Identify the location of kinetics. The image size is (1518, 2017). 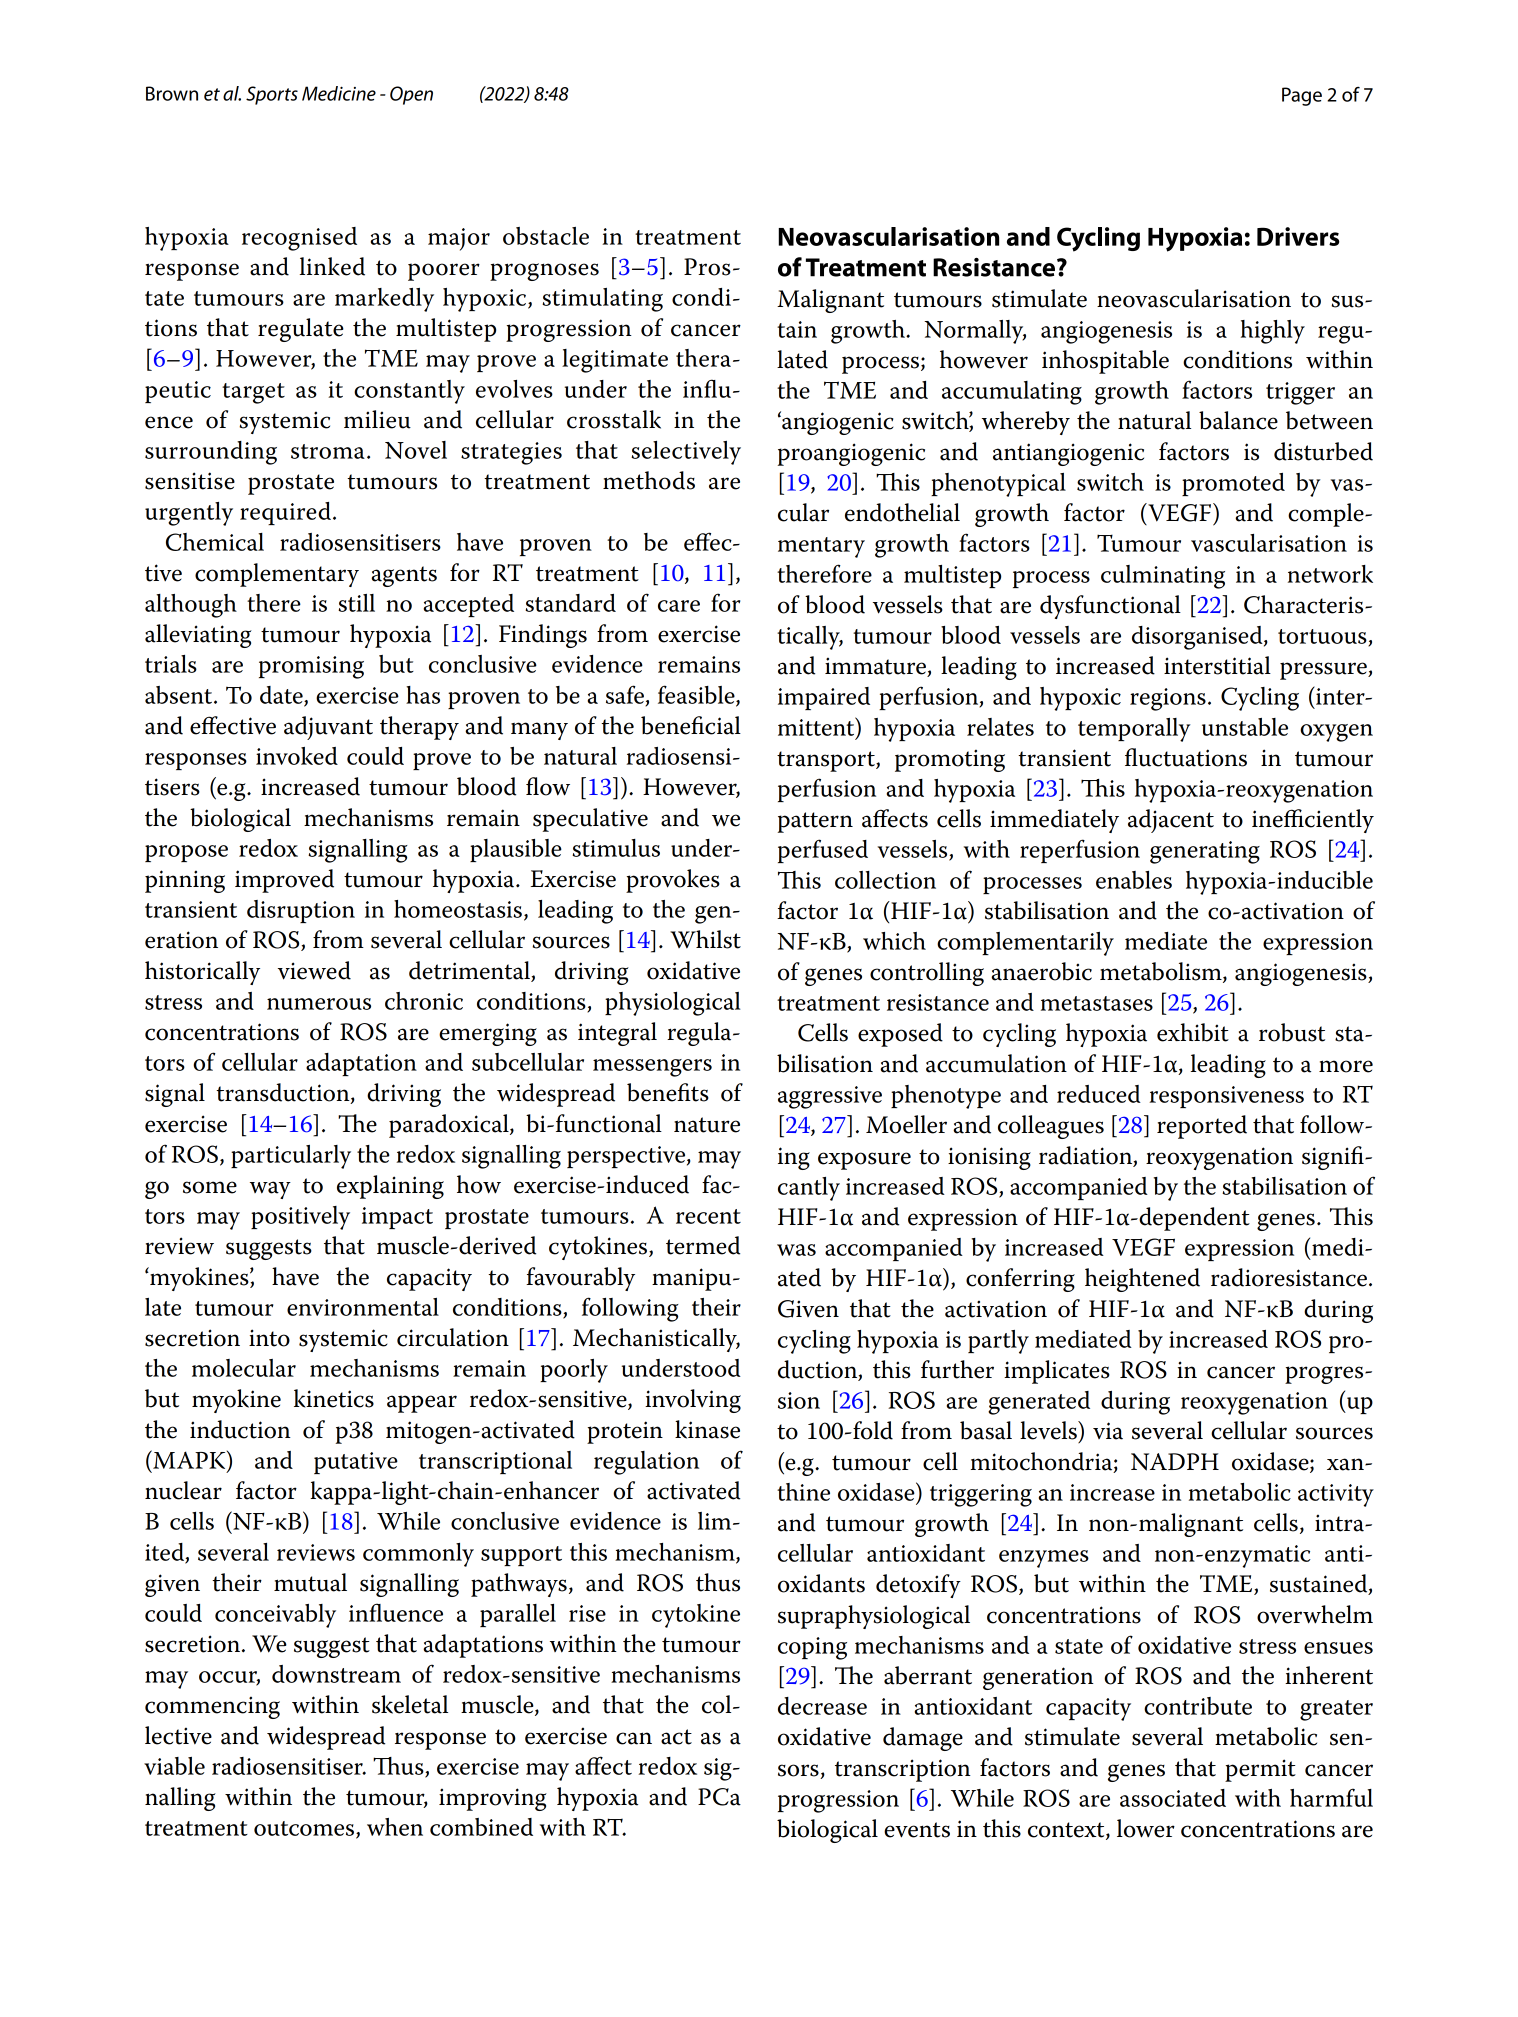
(334, 1398).
